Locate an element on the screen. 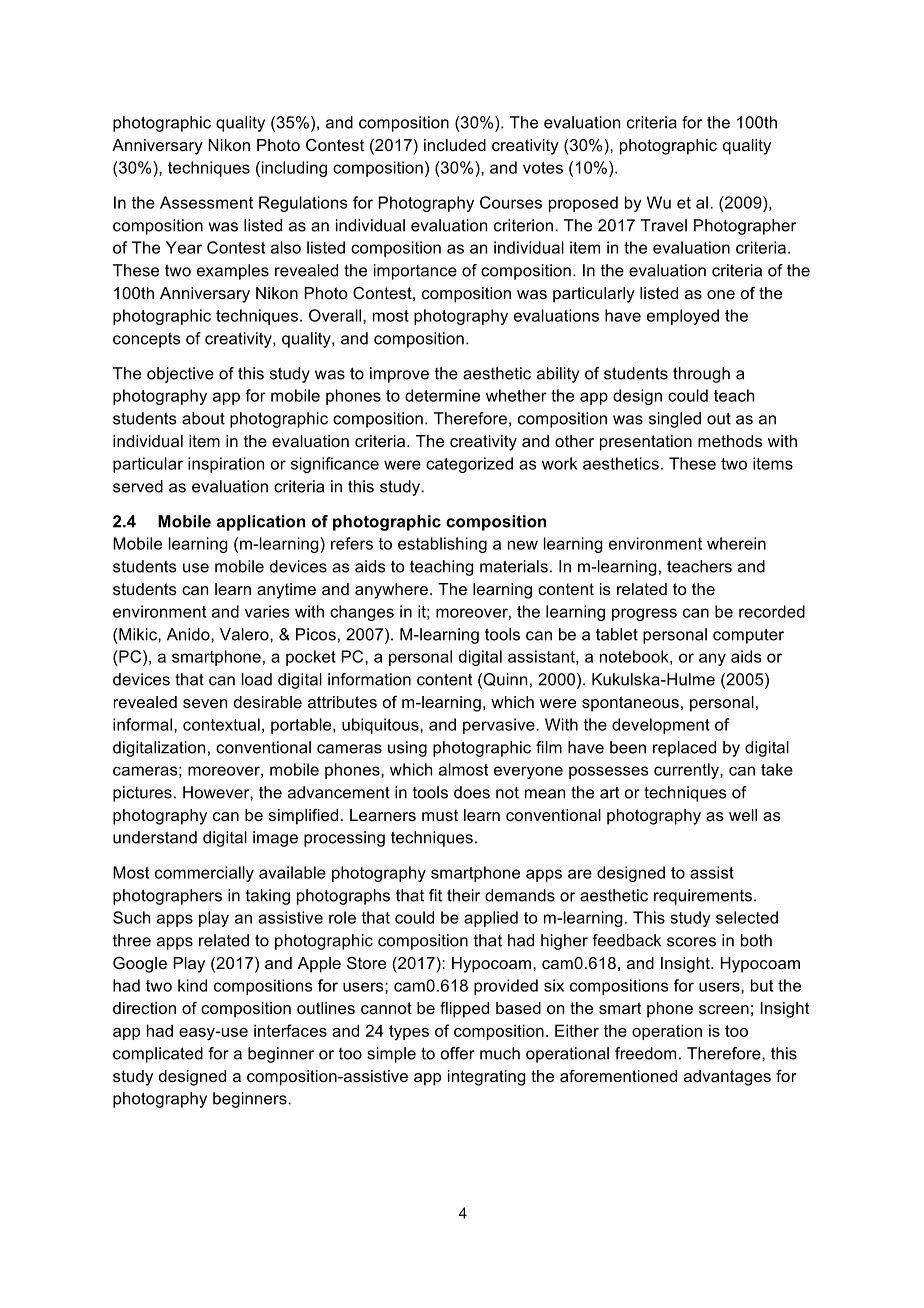  understand is located at coordinates (155, 837).
